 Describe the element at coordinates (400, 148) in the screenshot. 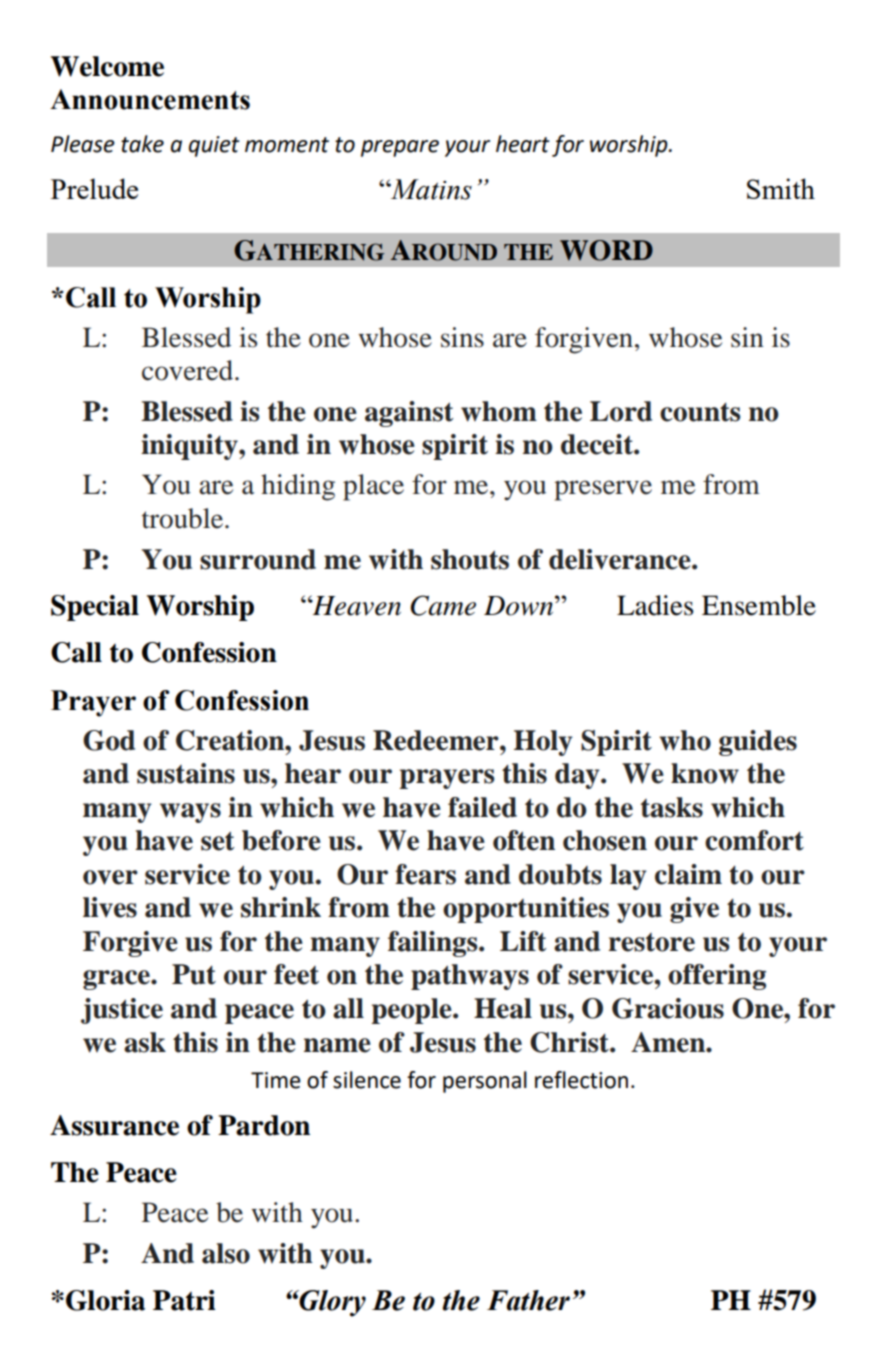

I see `prepare` at that location.
